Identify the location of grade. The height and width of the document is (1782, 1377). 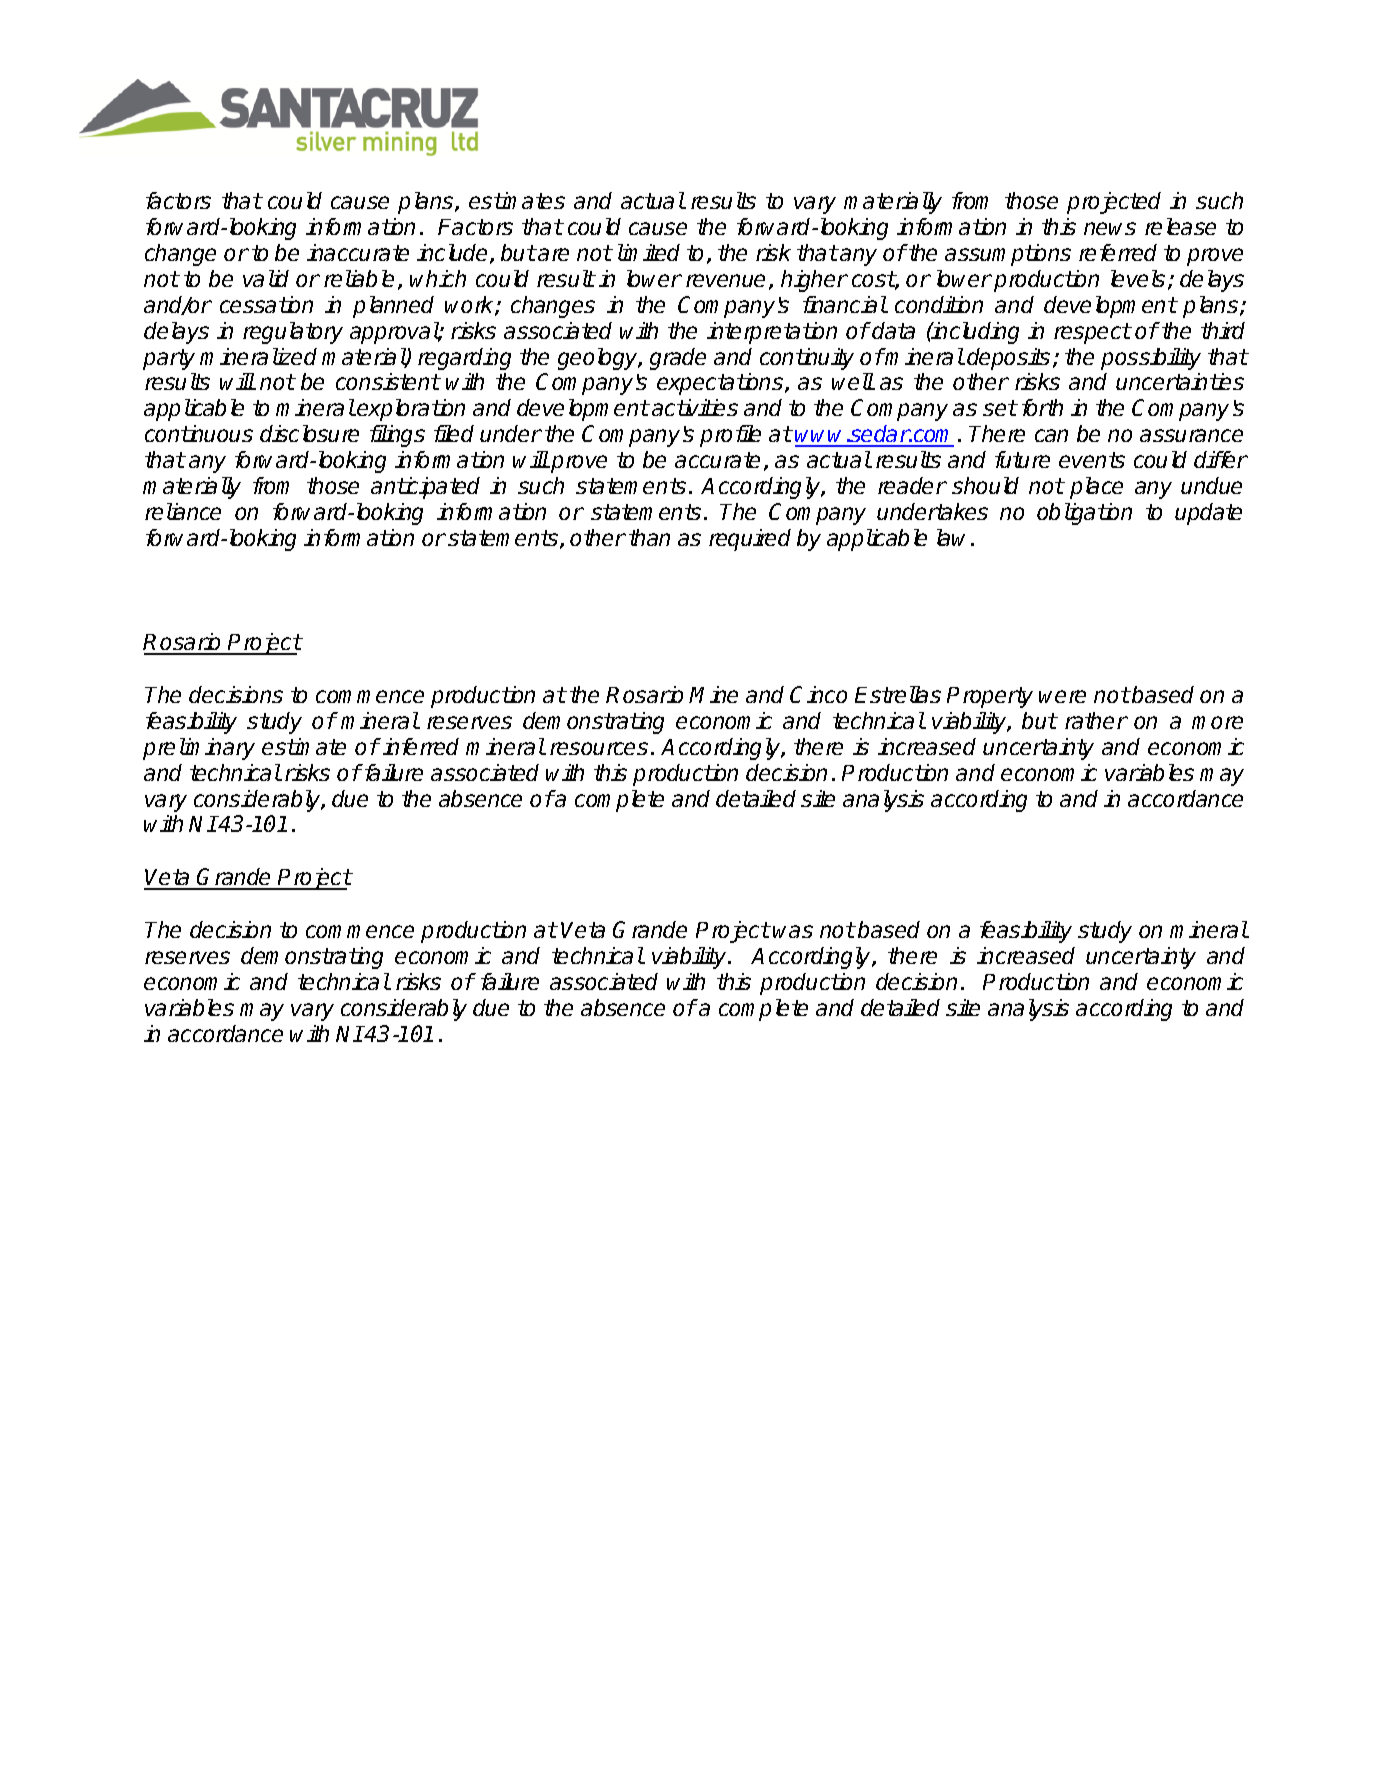
(678, 359).
